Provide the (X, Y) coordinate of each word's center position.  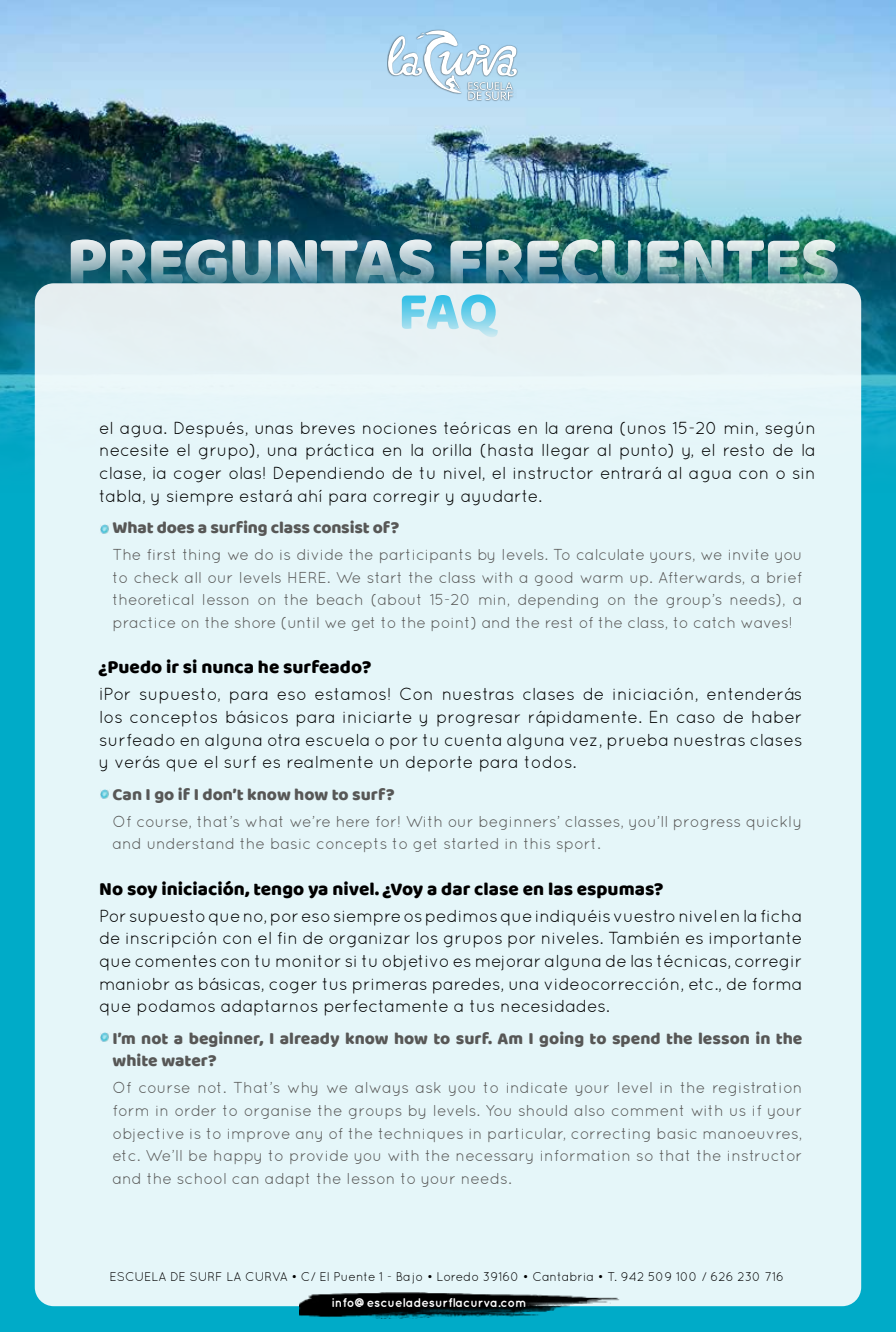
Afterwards (700, 577)
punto (644, 452)
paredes (467, 986)
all (193, 577)
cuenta (473, 740)
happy (237, 1157)
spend (636, 1039)
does (175, 527)
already (309, 1039)
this (537, 843)
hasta (510, 450)
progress (707, 824)
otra (284, 740)
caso (696, 718)
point (450, 624)
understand (190, 843)
